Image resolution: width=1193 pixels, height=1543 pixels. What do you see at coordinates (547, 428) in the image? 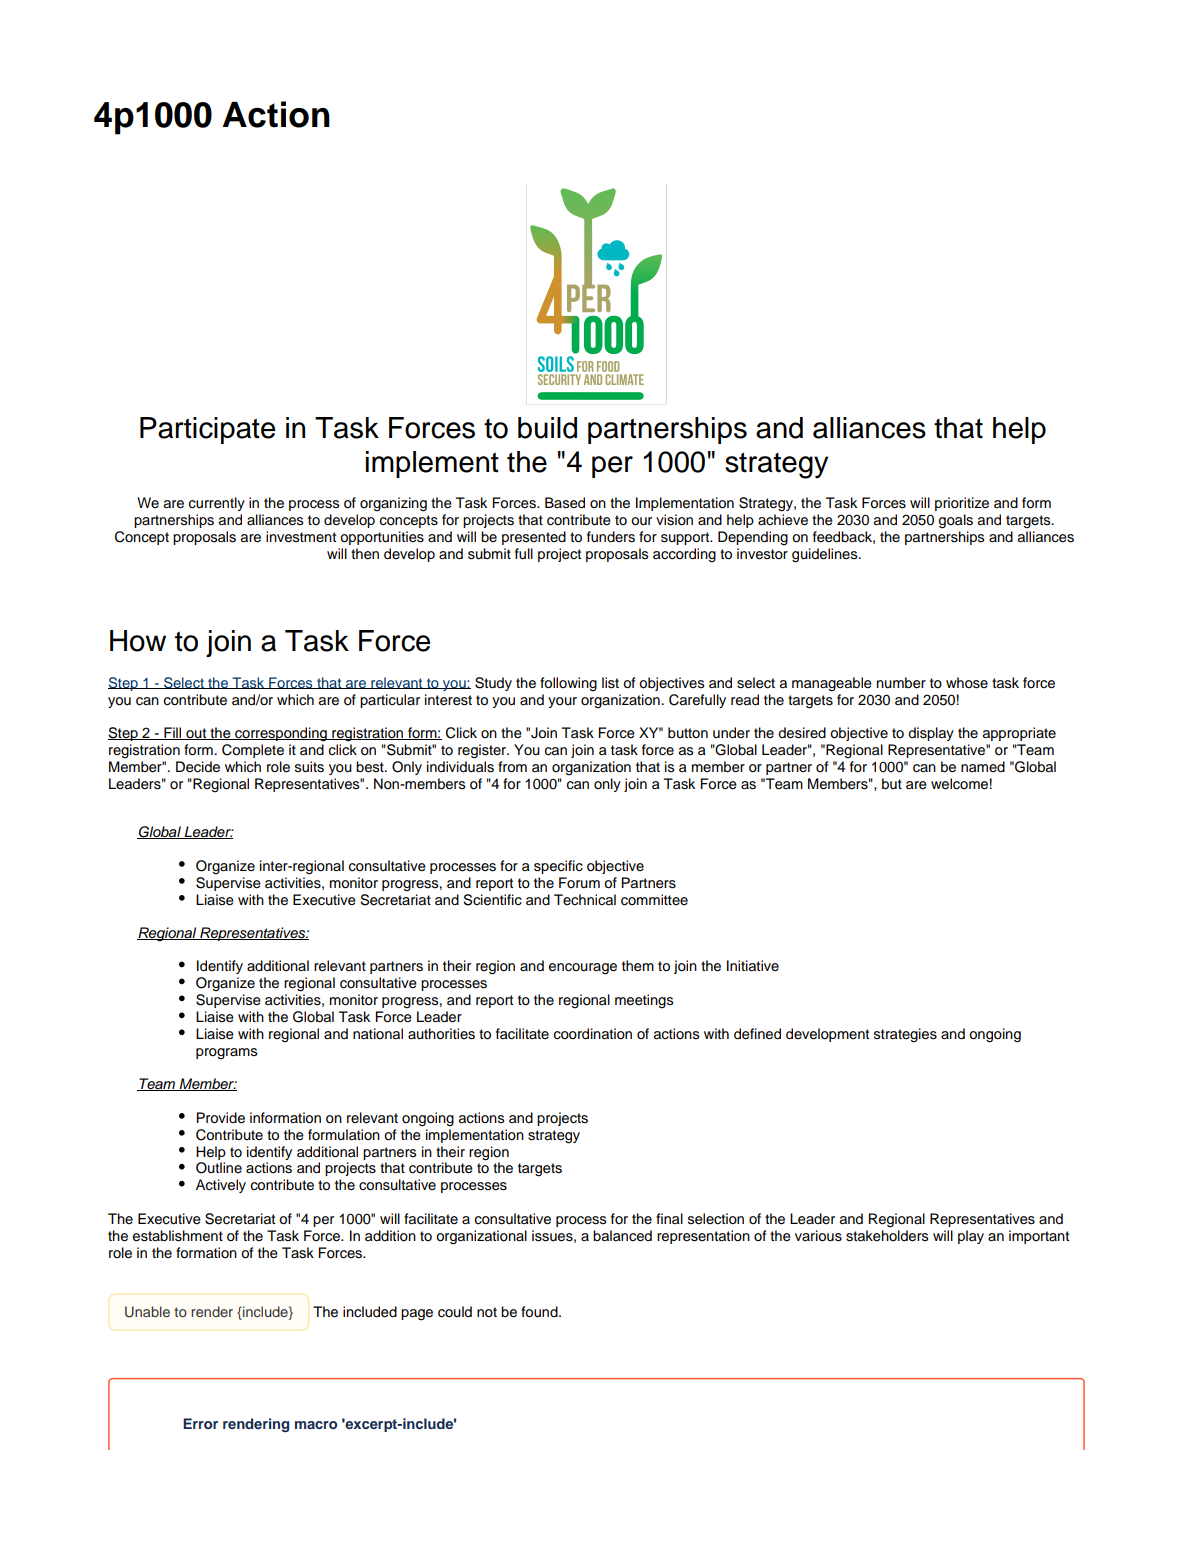
I see `build` at bounding box center [547, 428].
